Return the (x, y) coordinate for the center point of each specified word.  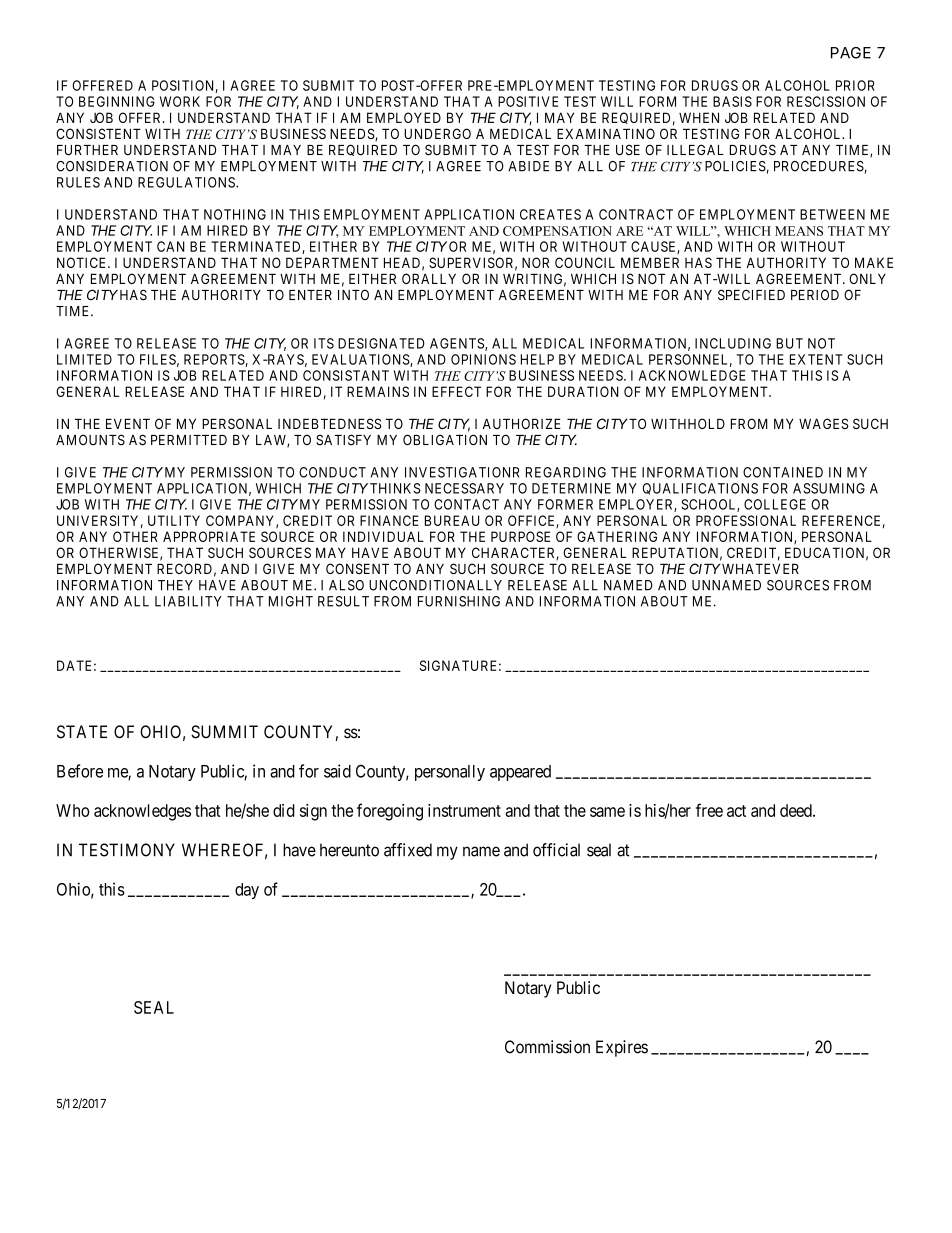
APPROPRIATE (209, 536)
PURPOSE (520, 536)
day (247, 891)
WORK (180, 101)
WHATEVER (760, 568)
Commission (547, 1047)
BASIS (732, 101)
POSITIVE (528, 101)
